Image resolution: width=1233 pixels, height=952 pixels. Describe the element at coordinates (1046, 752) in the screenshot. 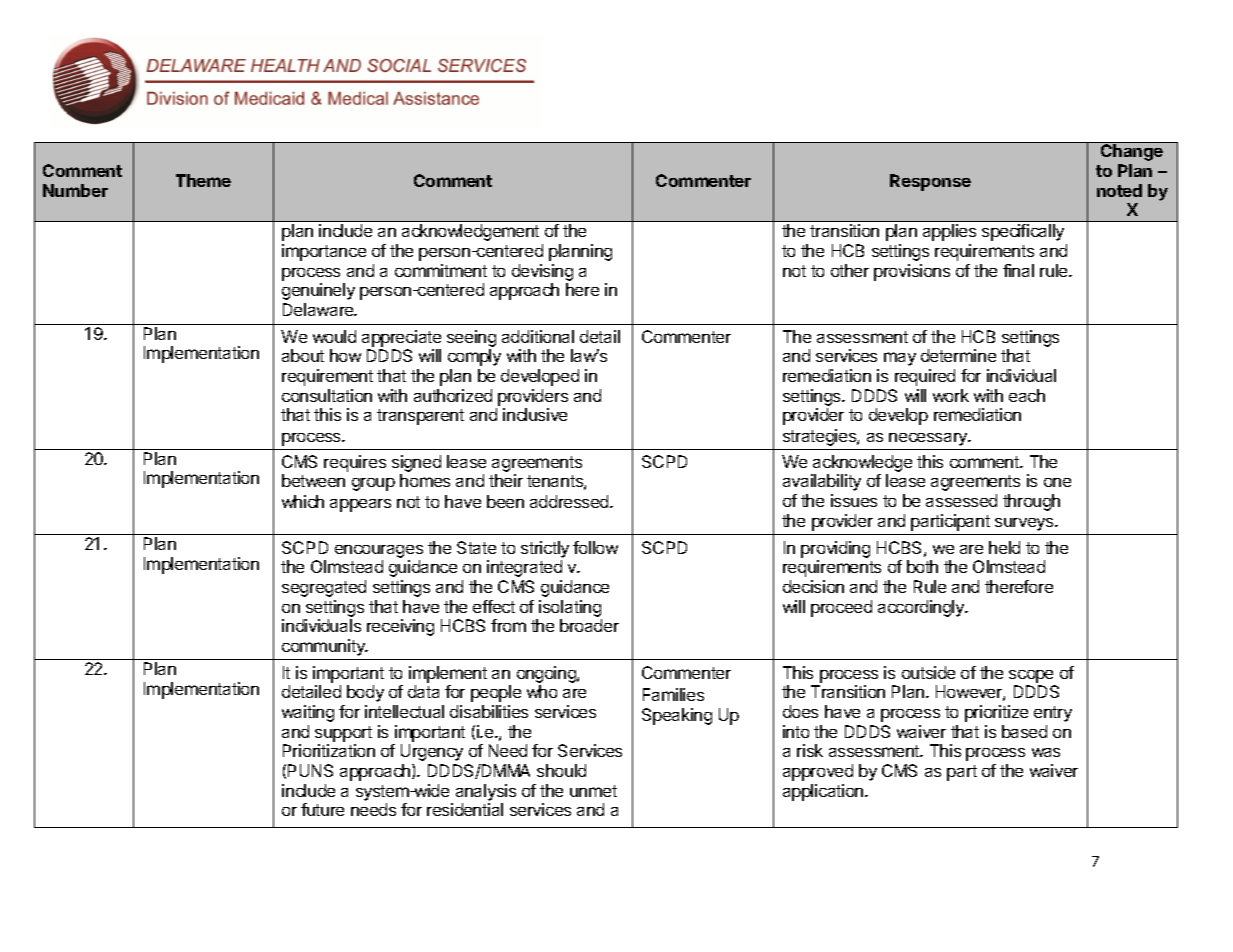

I see `was` at that location.
